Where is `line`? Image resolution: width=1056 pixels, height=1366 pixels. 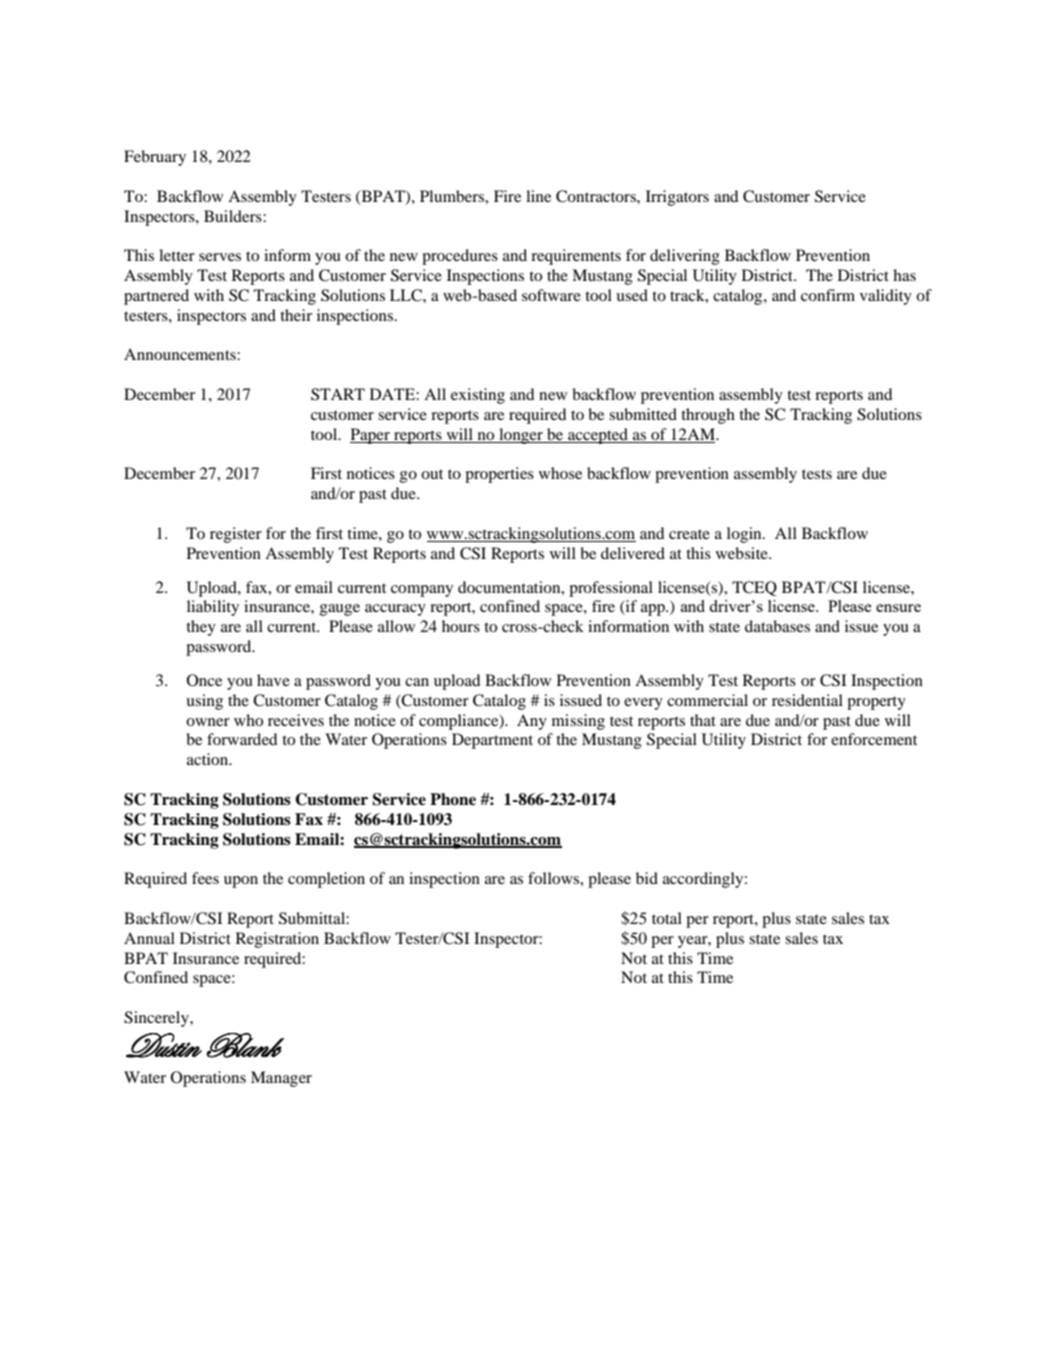
line is located at coordinates (538, 196).
